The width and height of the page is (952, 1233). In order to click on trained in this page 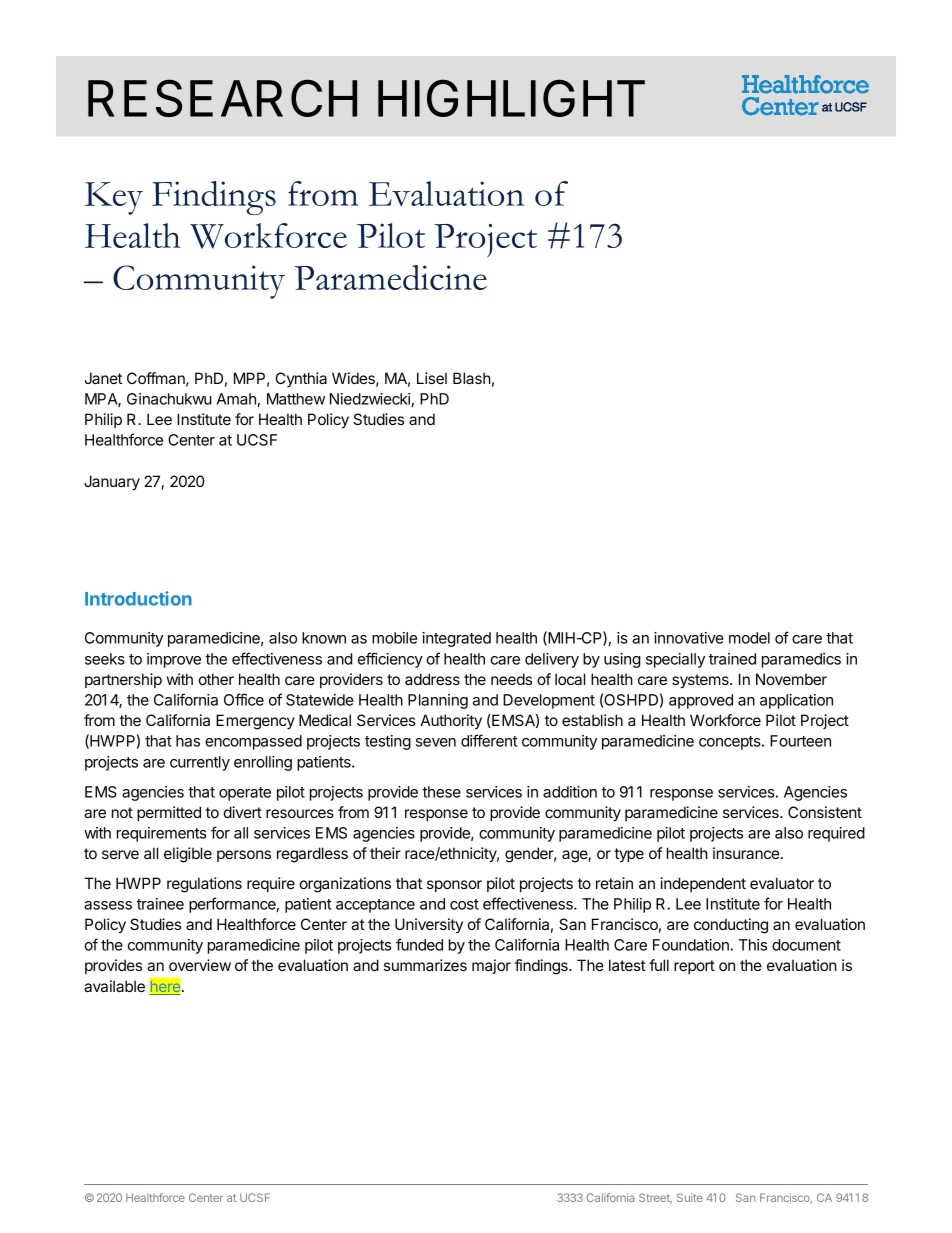, I will do `click(732, 659)`.
